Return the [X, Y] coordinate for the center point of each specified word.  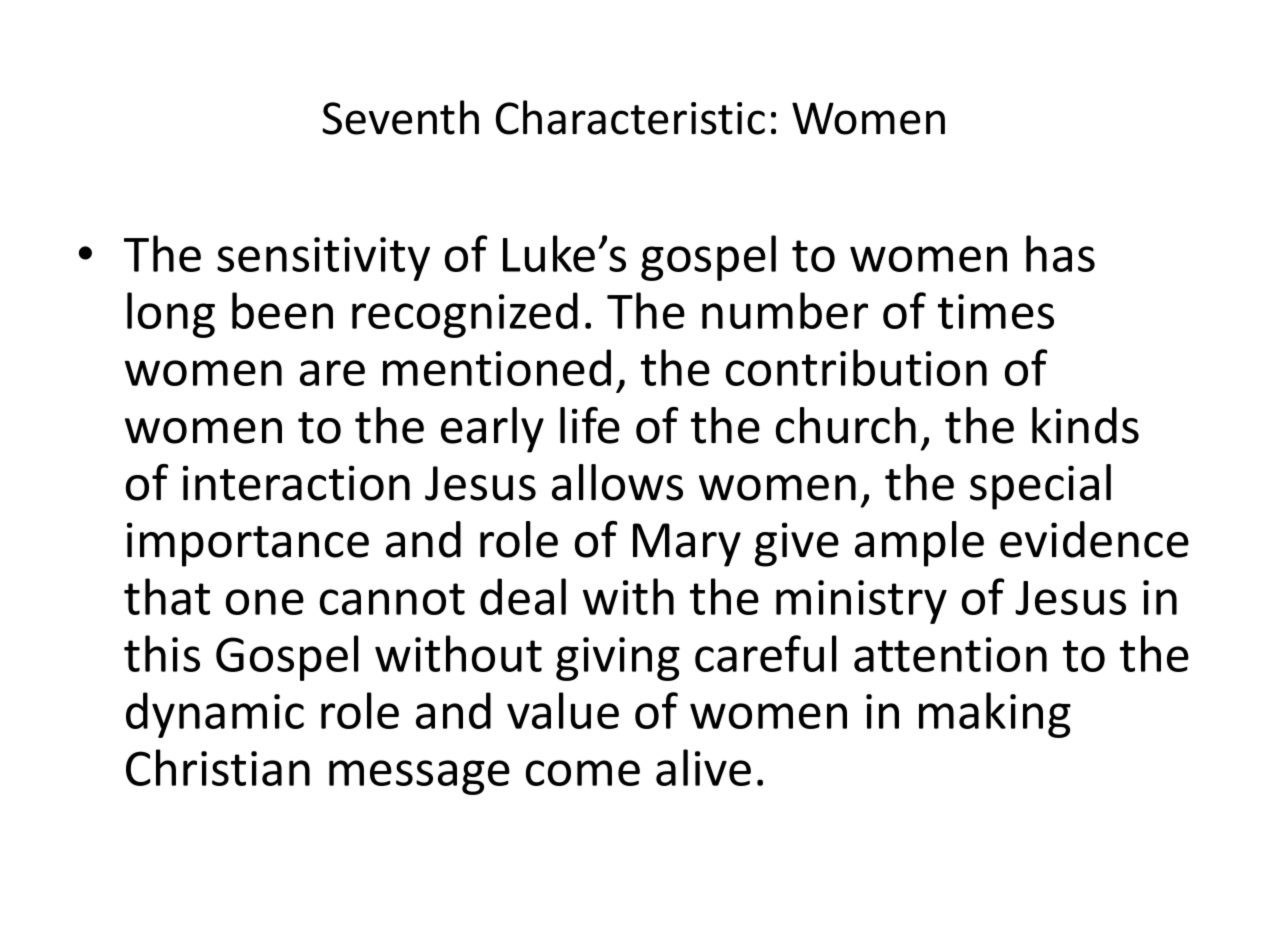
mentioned [497, 367]
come [583, 773]
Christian [218, 767]
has [1060, 253]
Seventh [400, 117]
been [282, 310]
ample [919, 544]
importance [248, 544]
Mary [687, 545]
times [996, 311]
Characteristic [630, 117]
